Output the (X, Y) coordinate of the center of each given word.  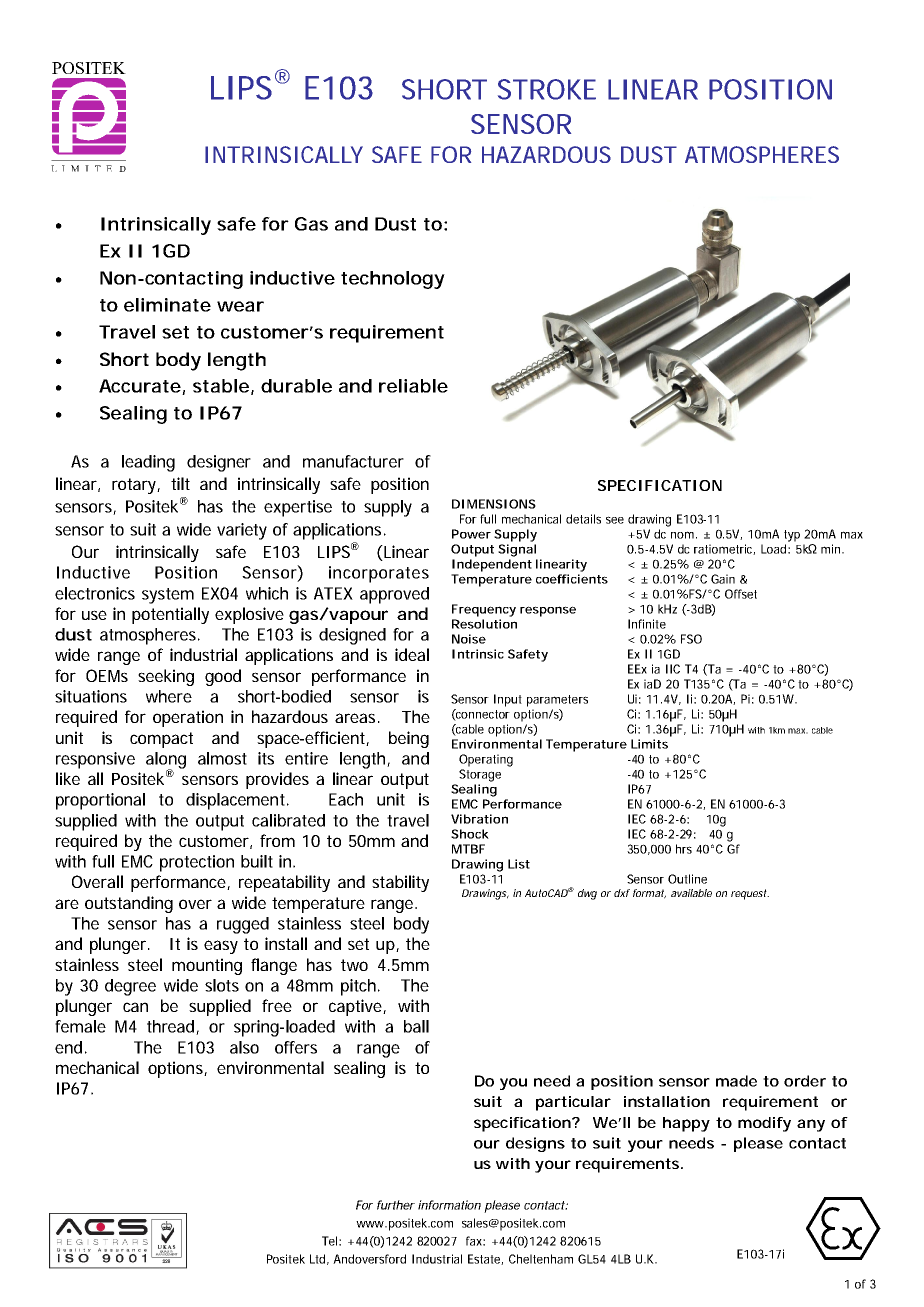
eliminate (167, 305)
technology (393, 280)
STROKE (547, 89)
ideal (412, 654)
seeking (166, 677)
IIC (673, 669)
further (396, 1205)
